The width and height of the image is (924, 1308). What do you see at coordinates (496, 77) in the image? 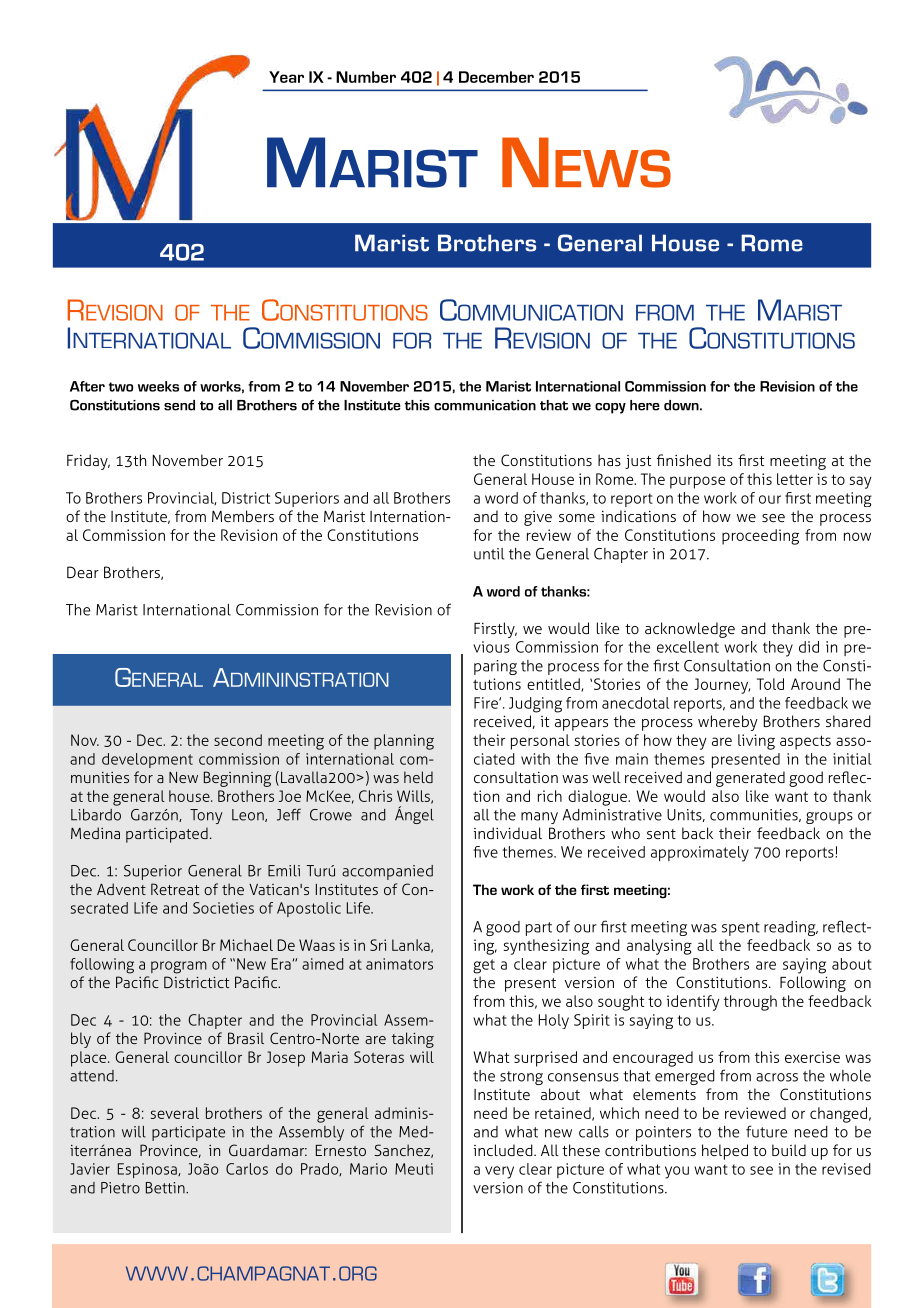
I see `December` at bounding box center [496, 77].
